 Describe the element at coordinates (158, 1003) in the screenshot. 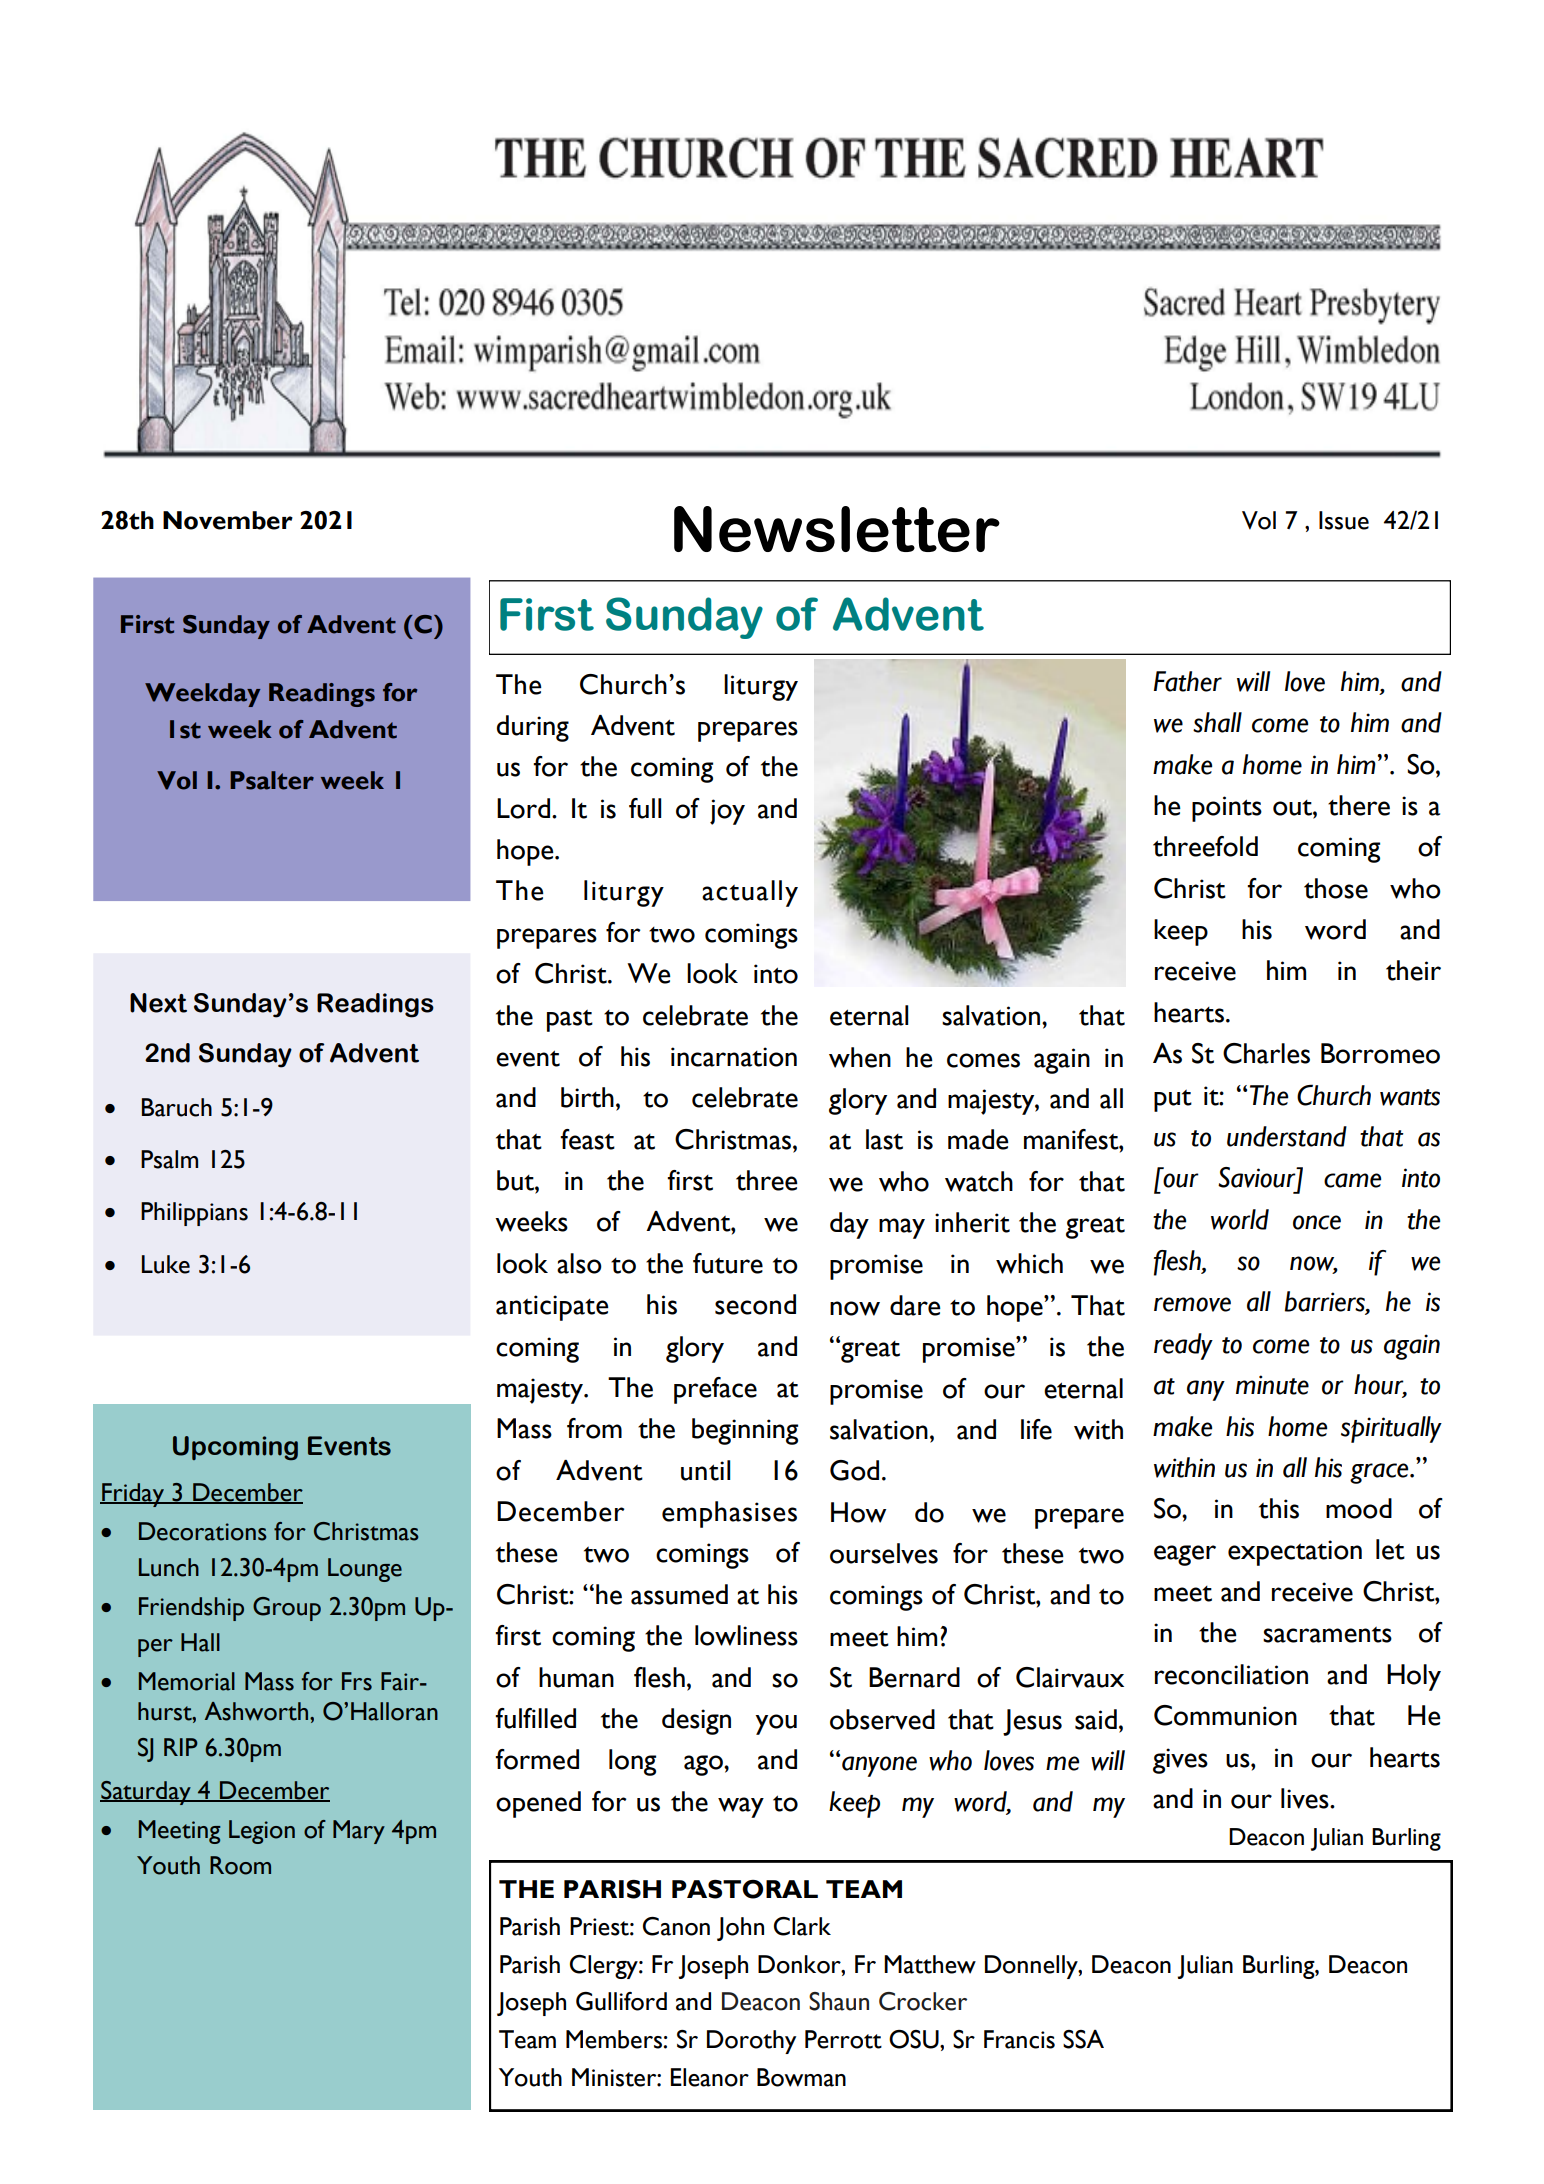

I see `Next` at that location.
